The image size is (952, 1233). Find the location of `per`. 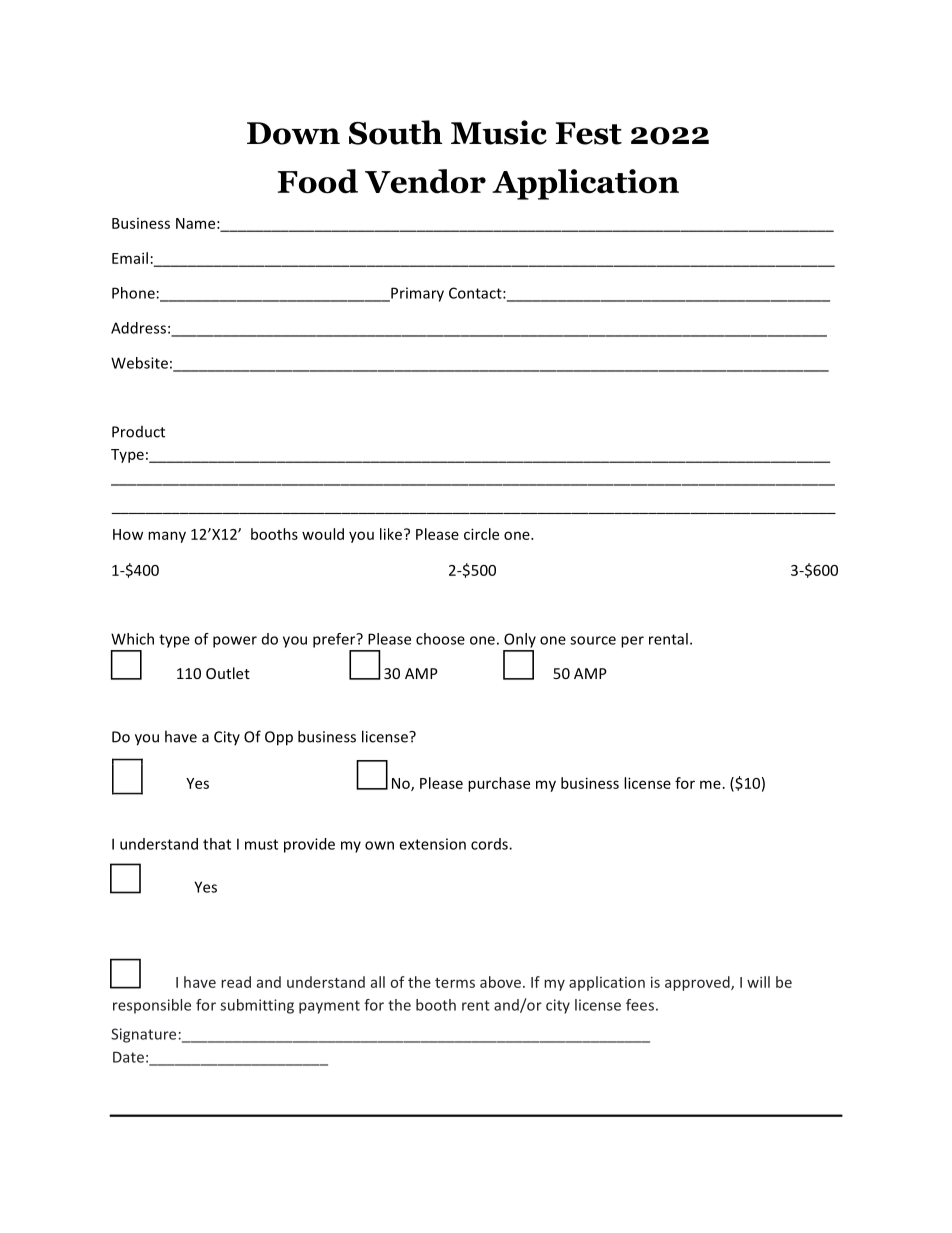

per is located at coordinates (632, 642).
